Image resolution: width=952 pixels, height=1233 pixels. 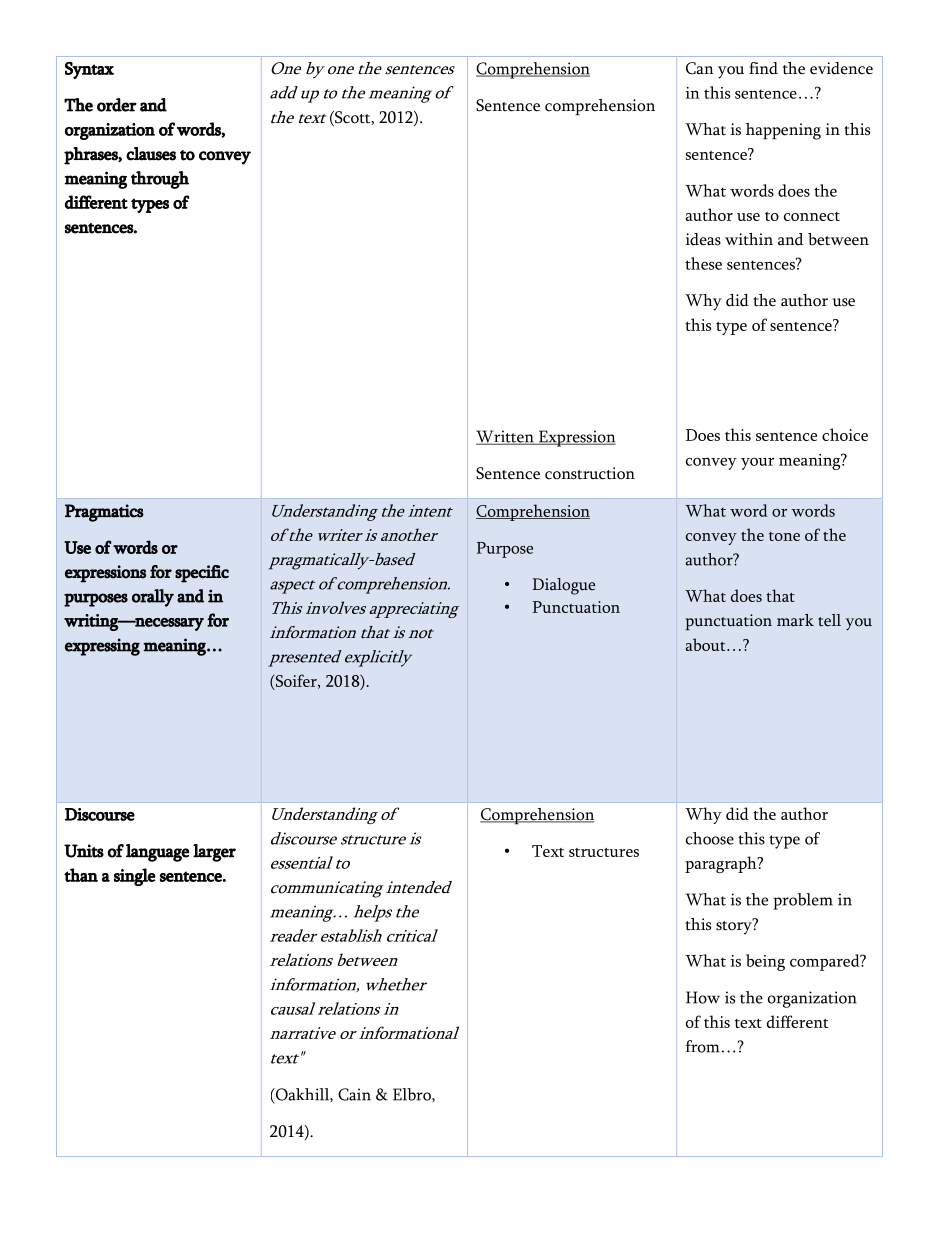 I want to click on choose, so click(x=710, y=838).
